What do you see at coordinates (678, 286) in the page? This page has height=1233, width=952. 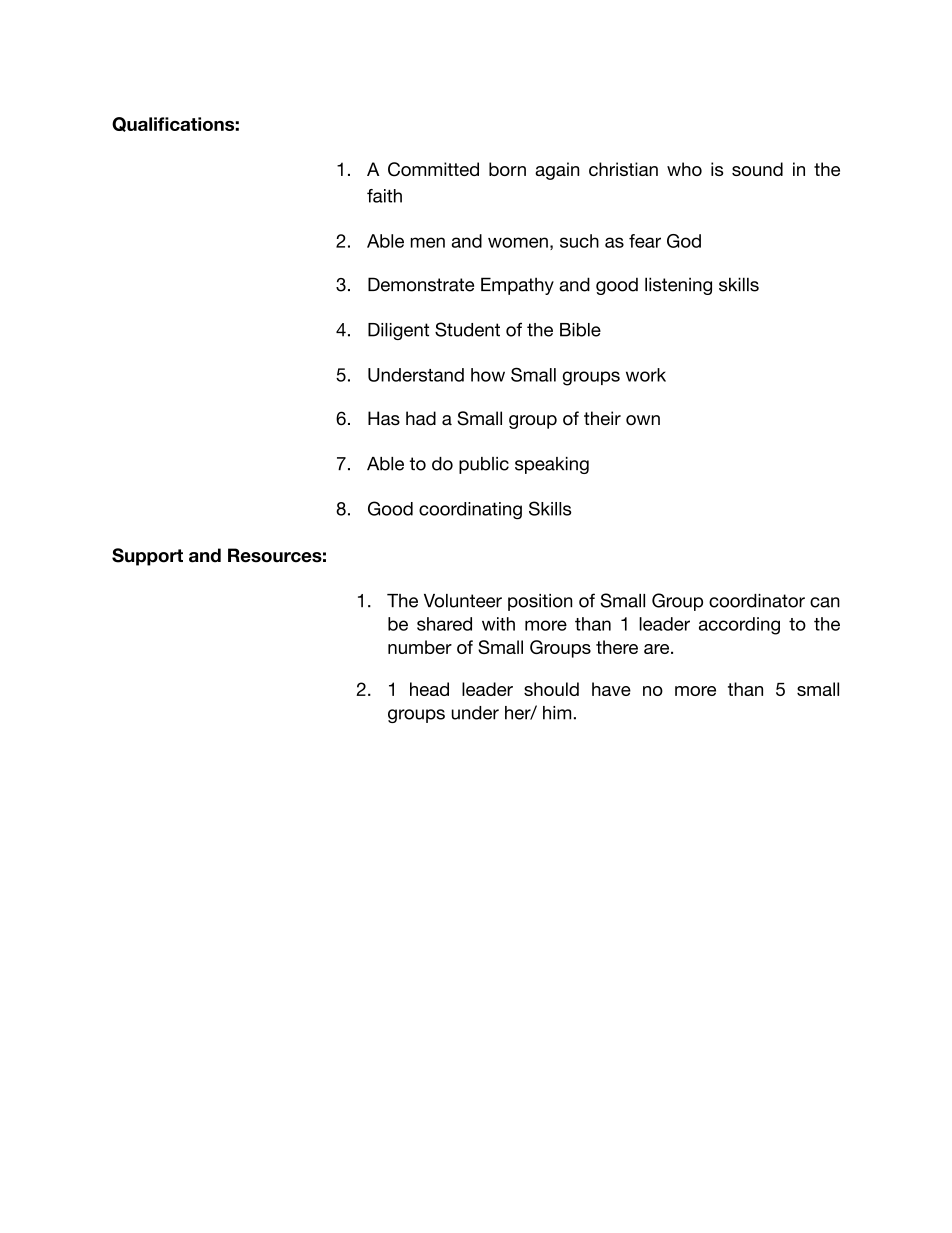 I see `listening` at bounding box center [678, 286].
